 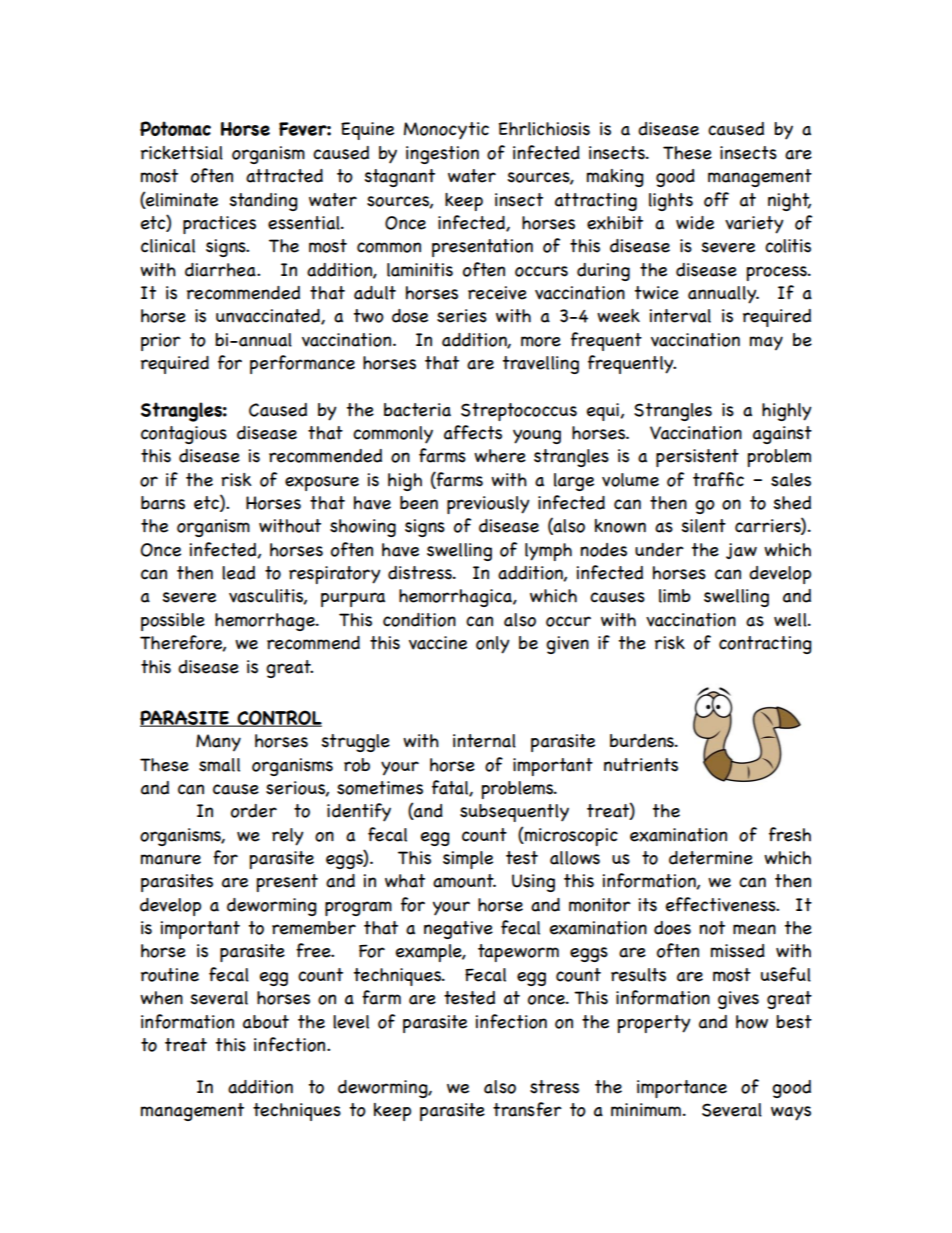 What do you see at coordinates (442, 155) in the screenshot?
I see `ingestion` at bounding box center [442, 155].
